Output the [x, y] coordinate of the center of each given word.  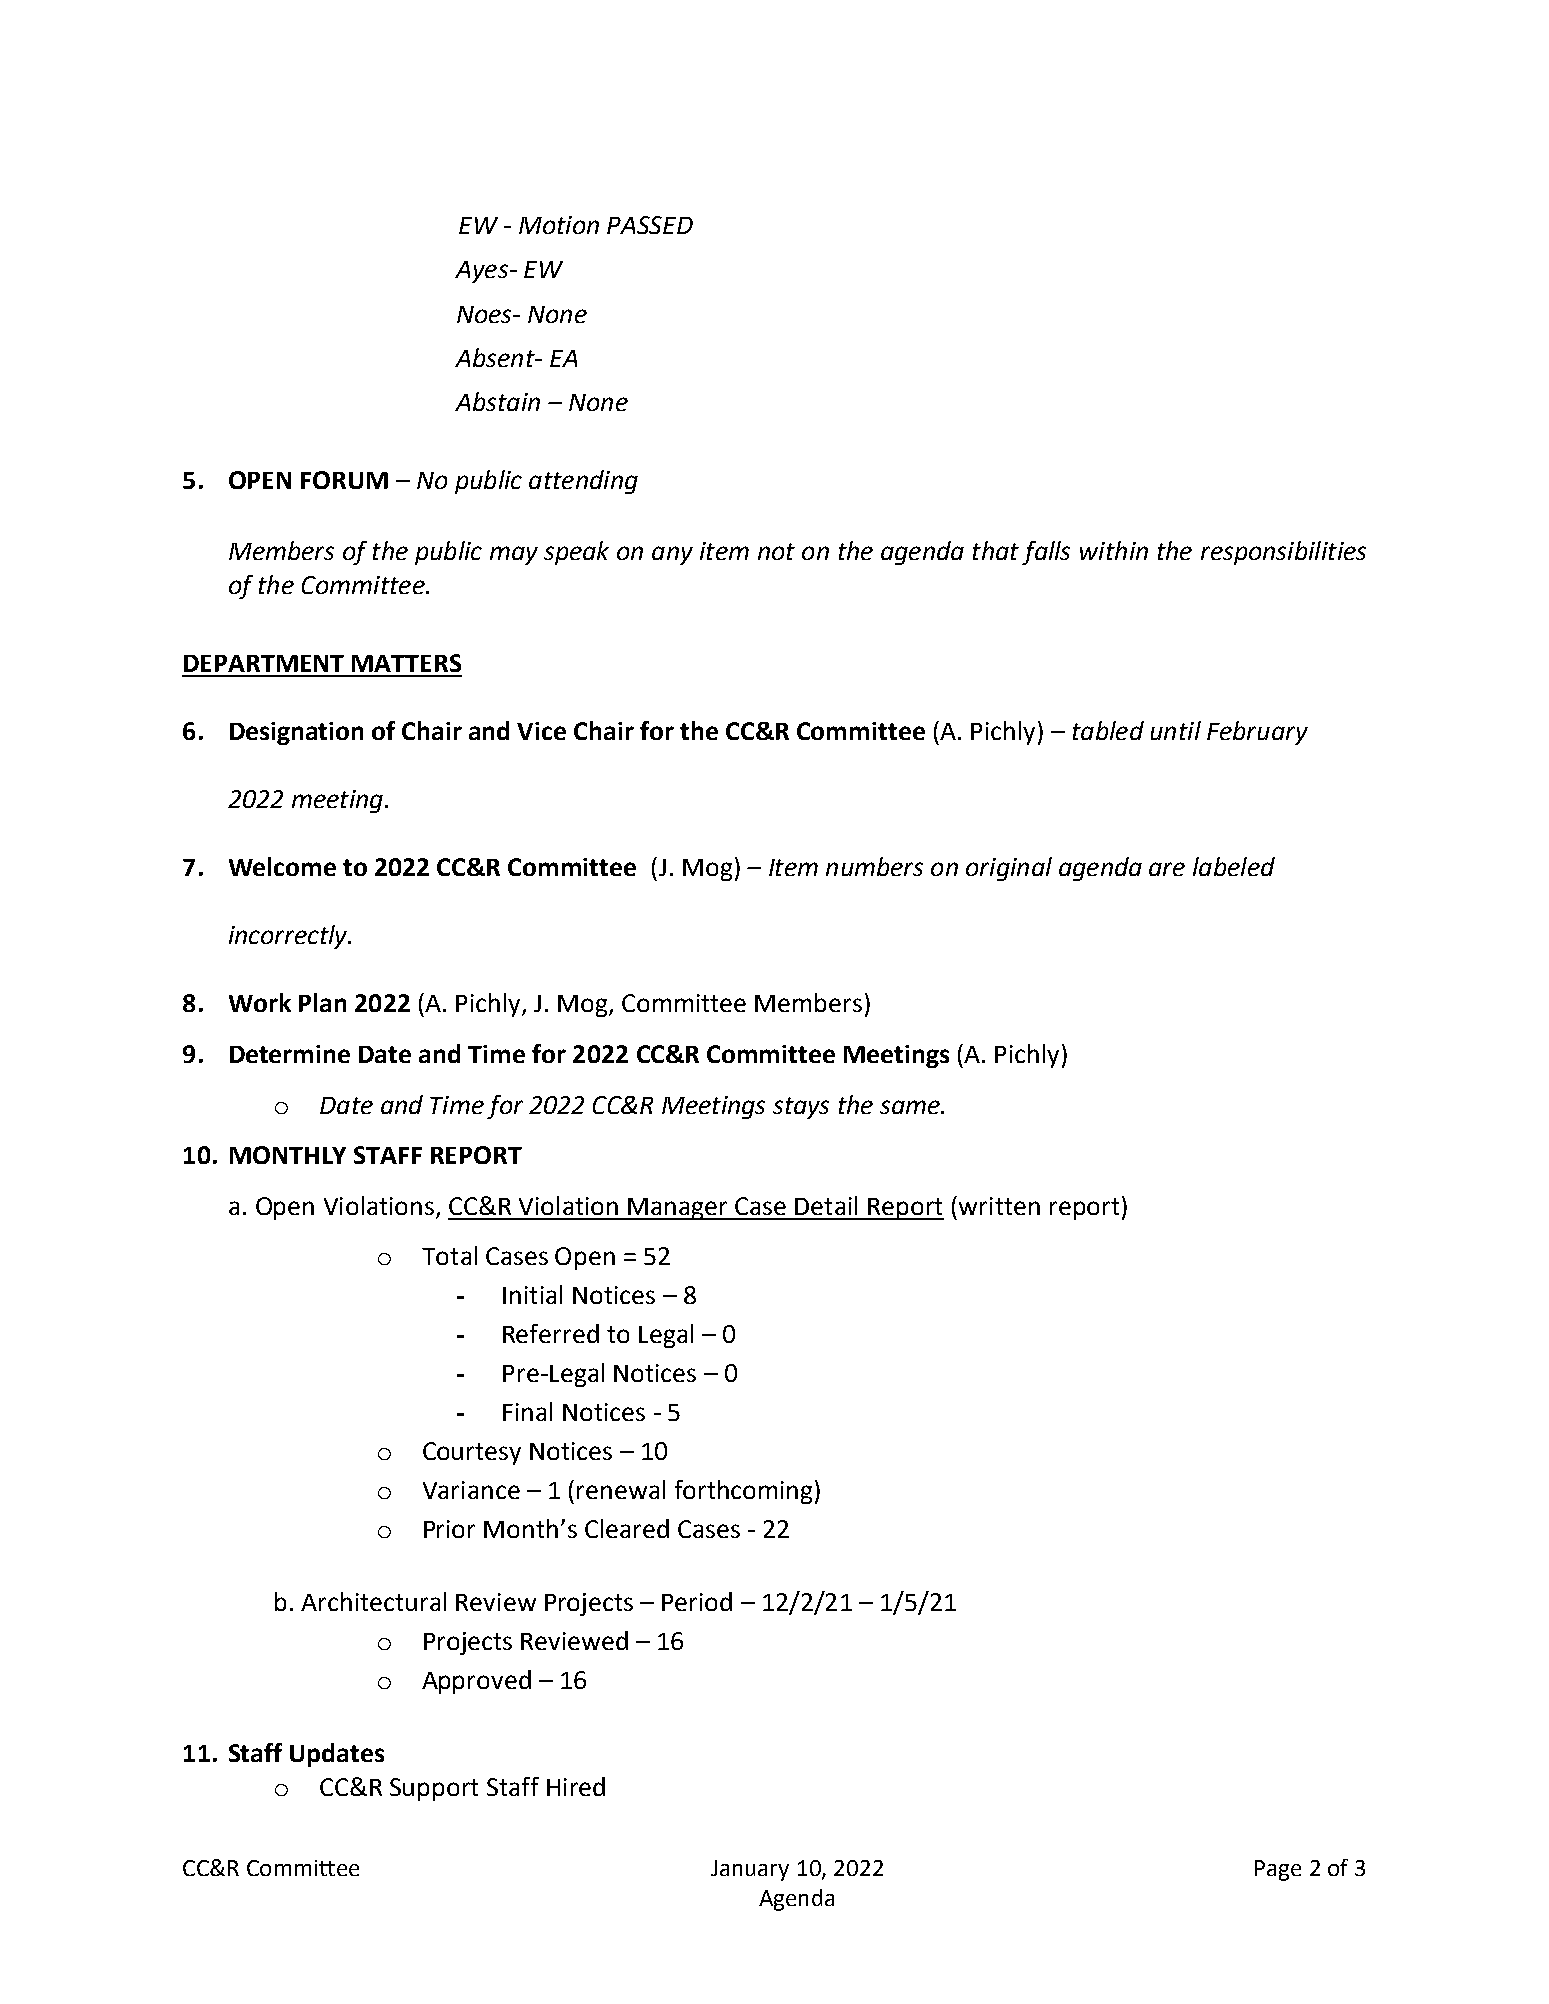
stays [801, 1108]
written [999, 1206]
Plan [322, 1002]
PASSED [650, 225]
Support [434, 1789]
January [750, 1870]
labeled [1234, 866]
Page [1278, 1870]
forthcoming [743, 1492]
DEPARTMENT [264, 663]
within [1114, 550]
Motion [559, 225]
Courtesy [472, 1453]
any [672, 555]
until [1176, 730]
